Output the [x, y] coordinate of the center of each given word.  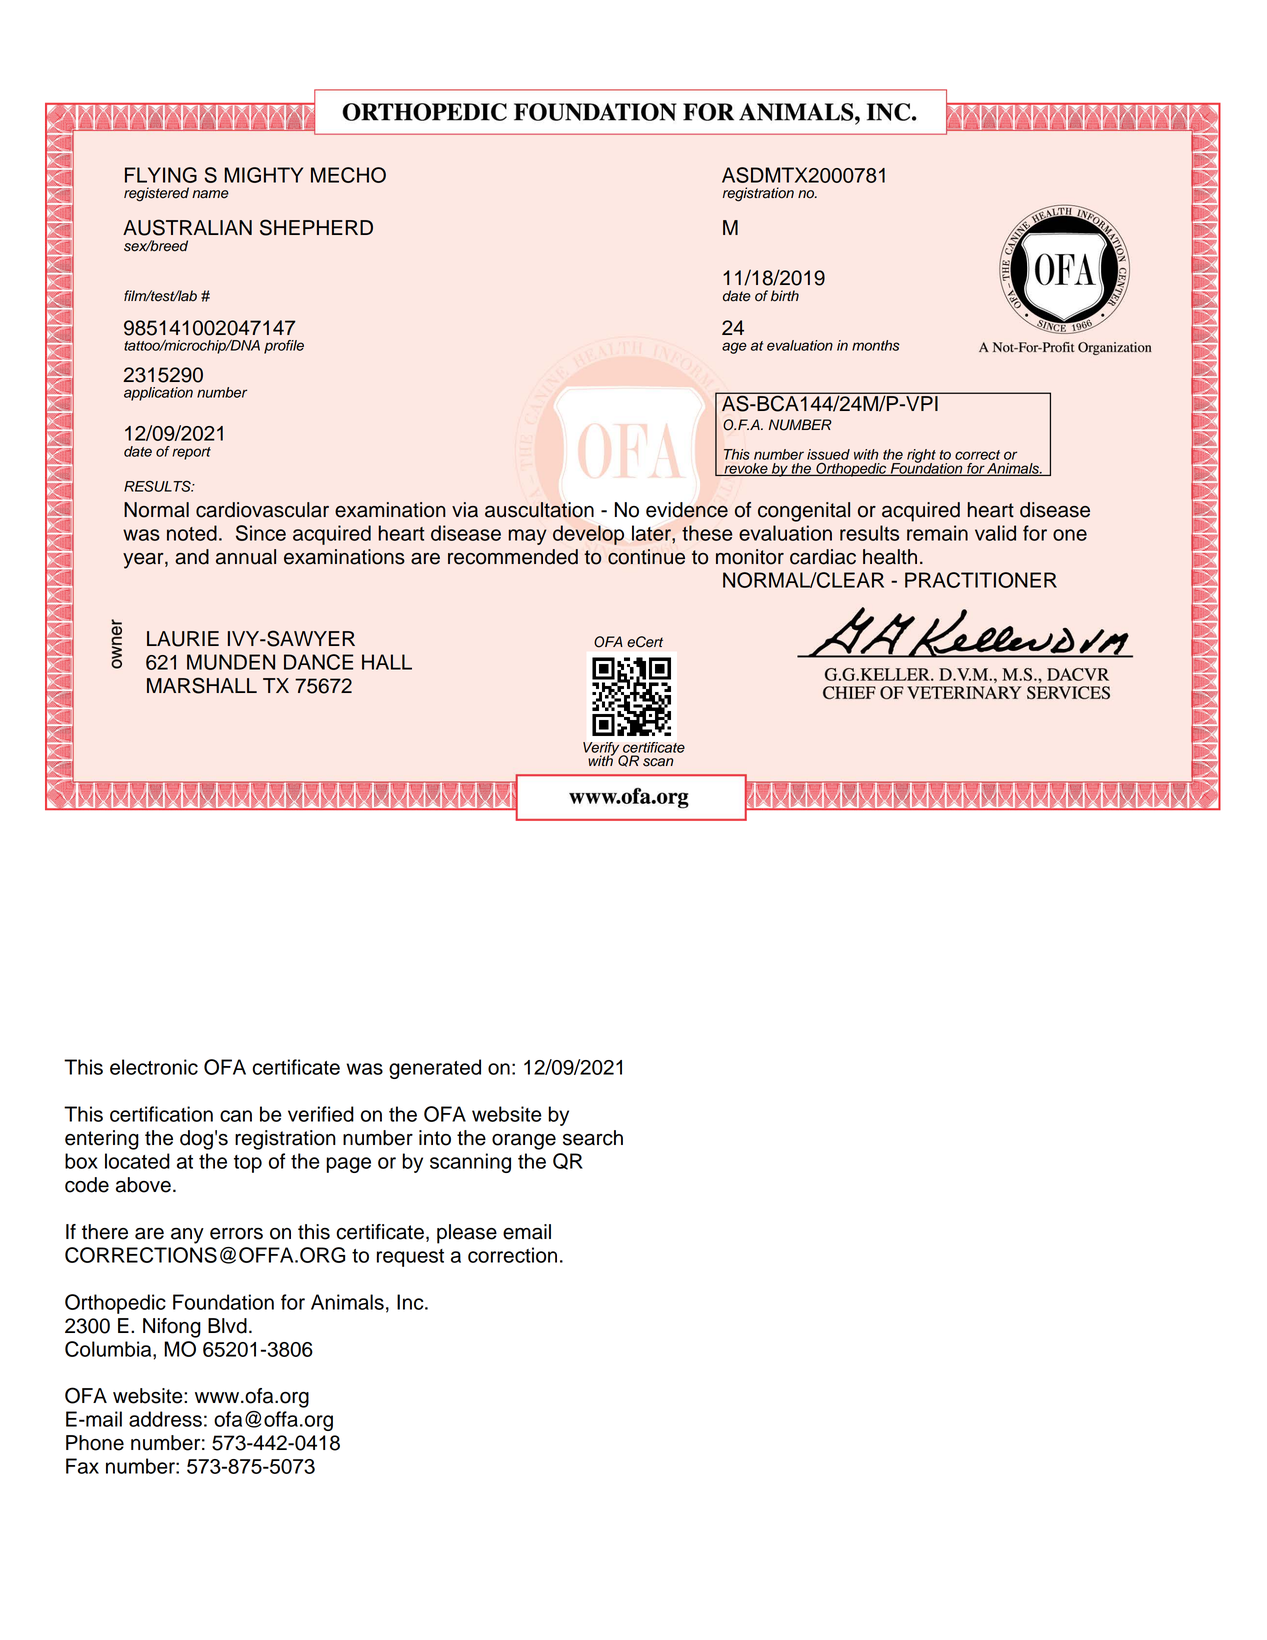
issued [828, 454]
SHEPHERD [316, 227]
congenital [804, 512]
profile [284, 347]
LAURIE [183, 639]
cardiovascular [262, 510]
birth [785, 296]
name [210, 194]
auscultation [539, 510]
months [876, 345]
